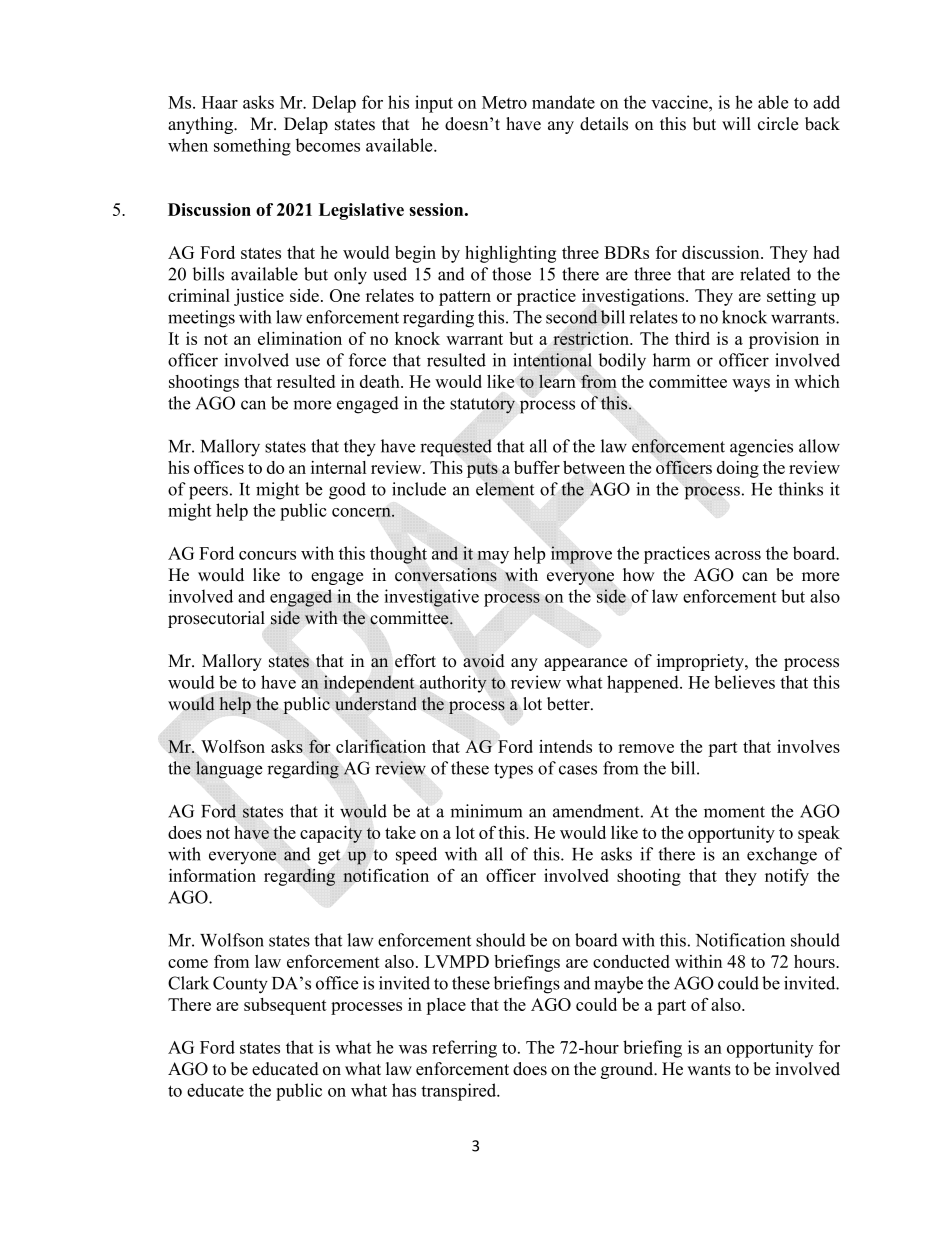 The height and width of the document is (1233, 952). Describe the element at coordinates (446, 575) in the document. I see `conversations` at that location.
